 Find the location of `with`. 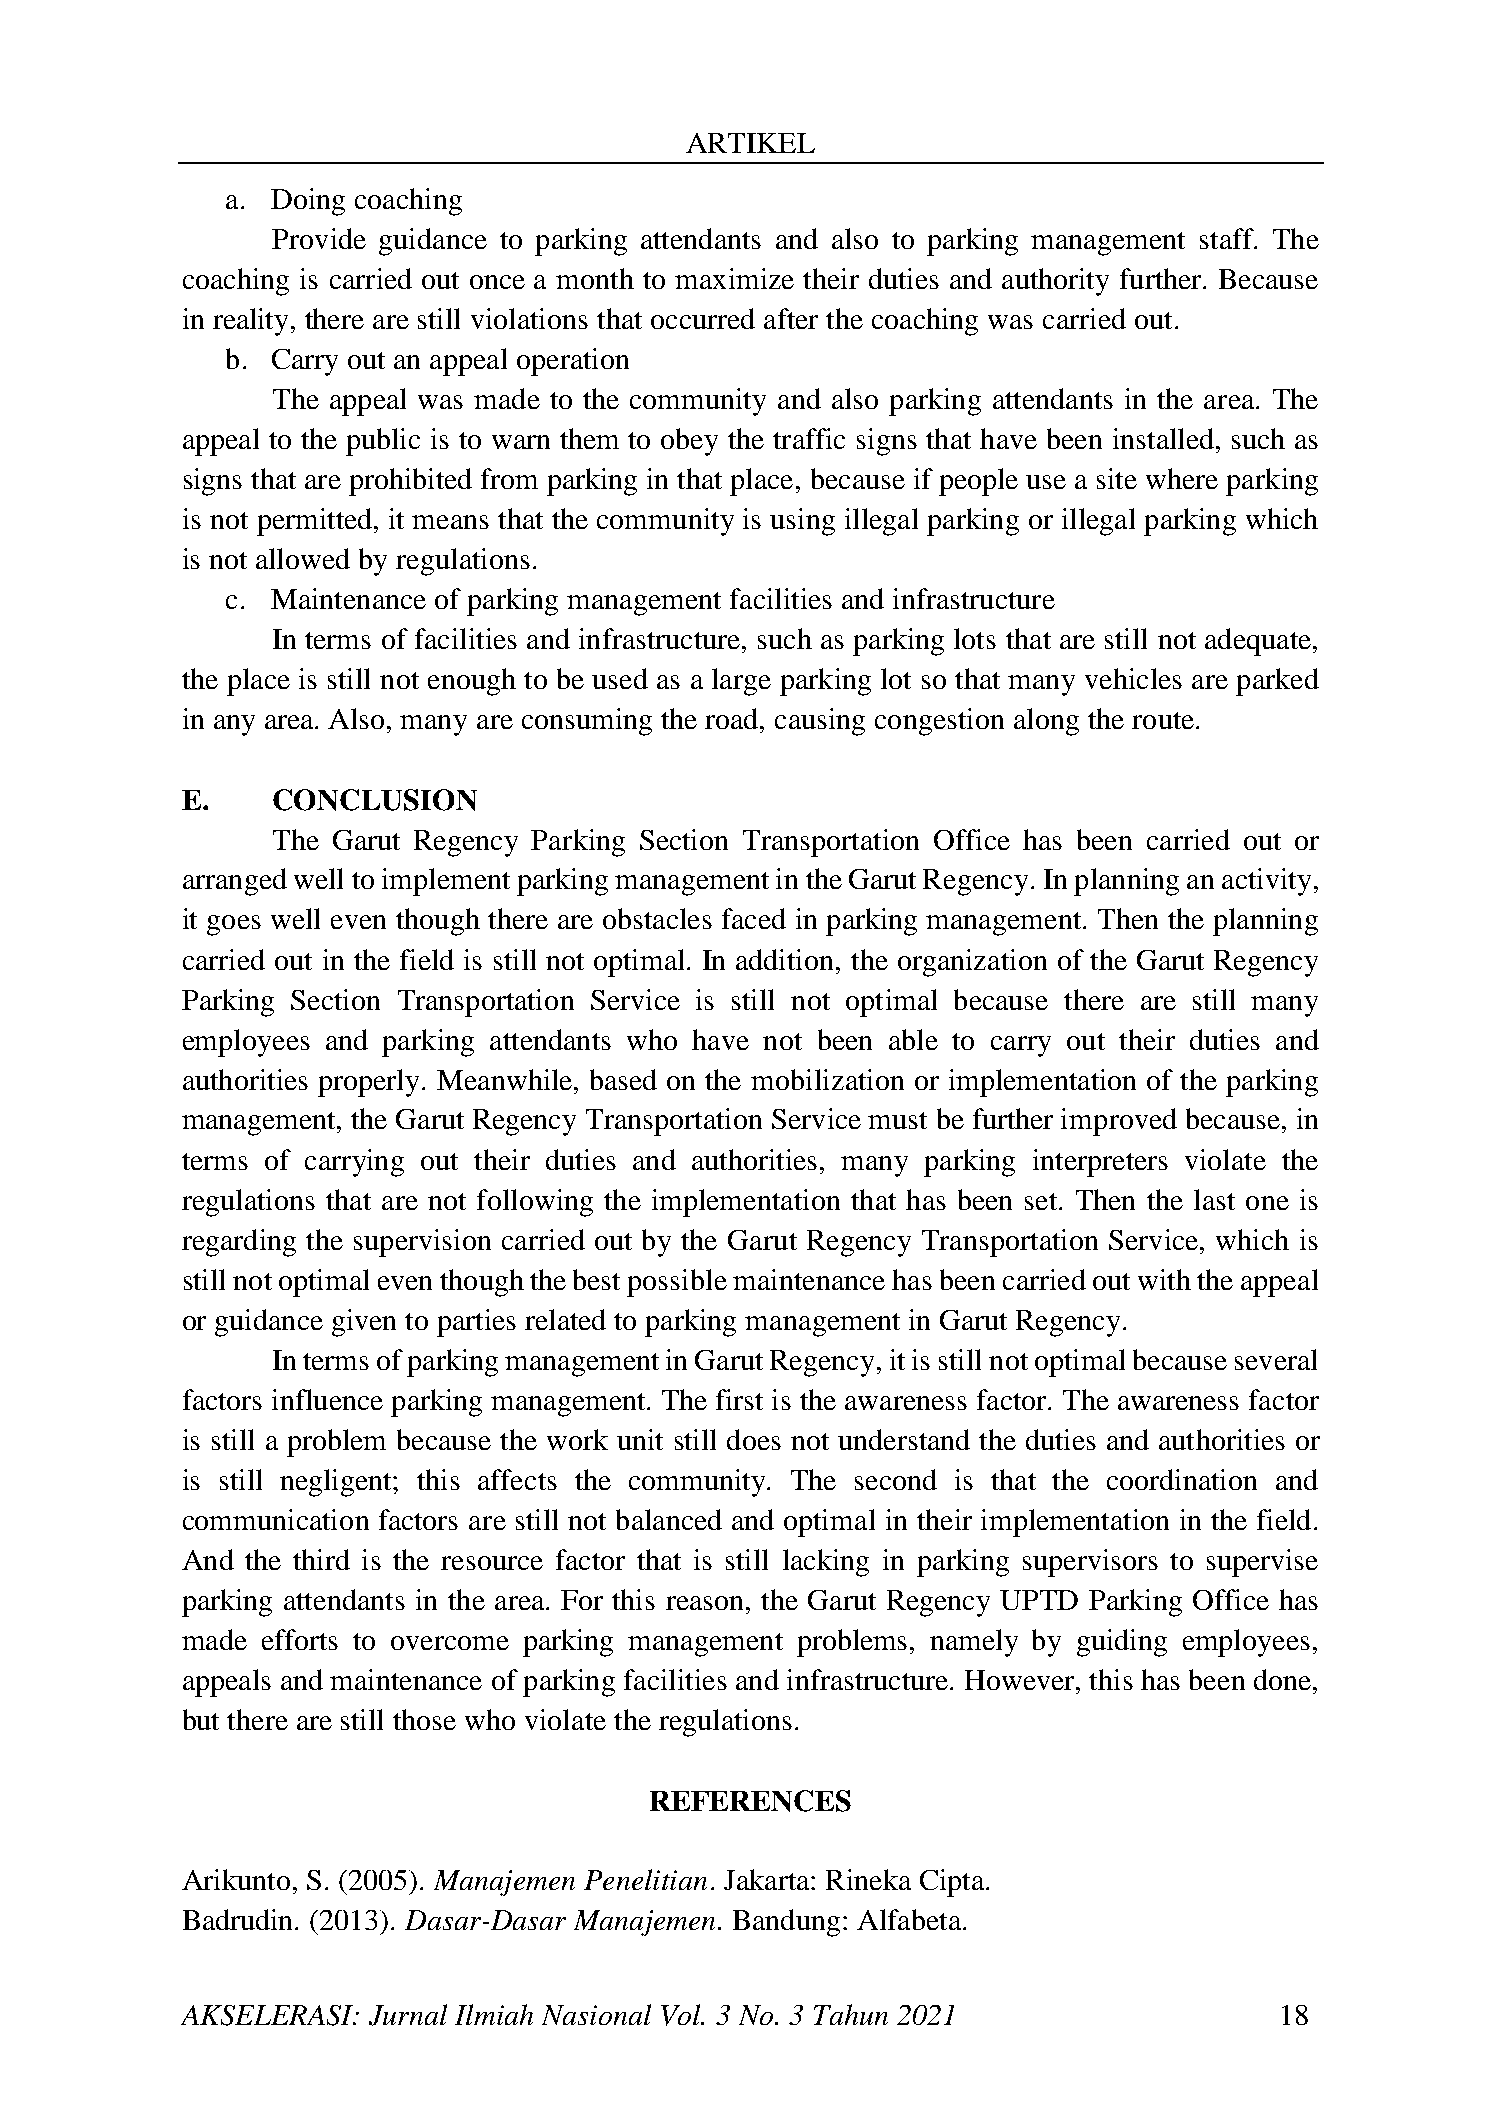

with is located at coordinates (1164, 1279).
